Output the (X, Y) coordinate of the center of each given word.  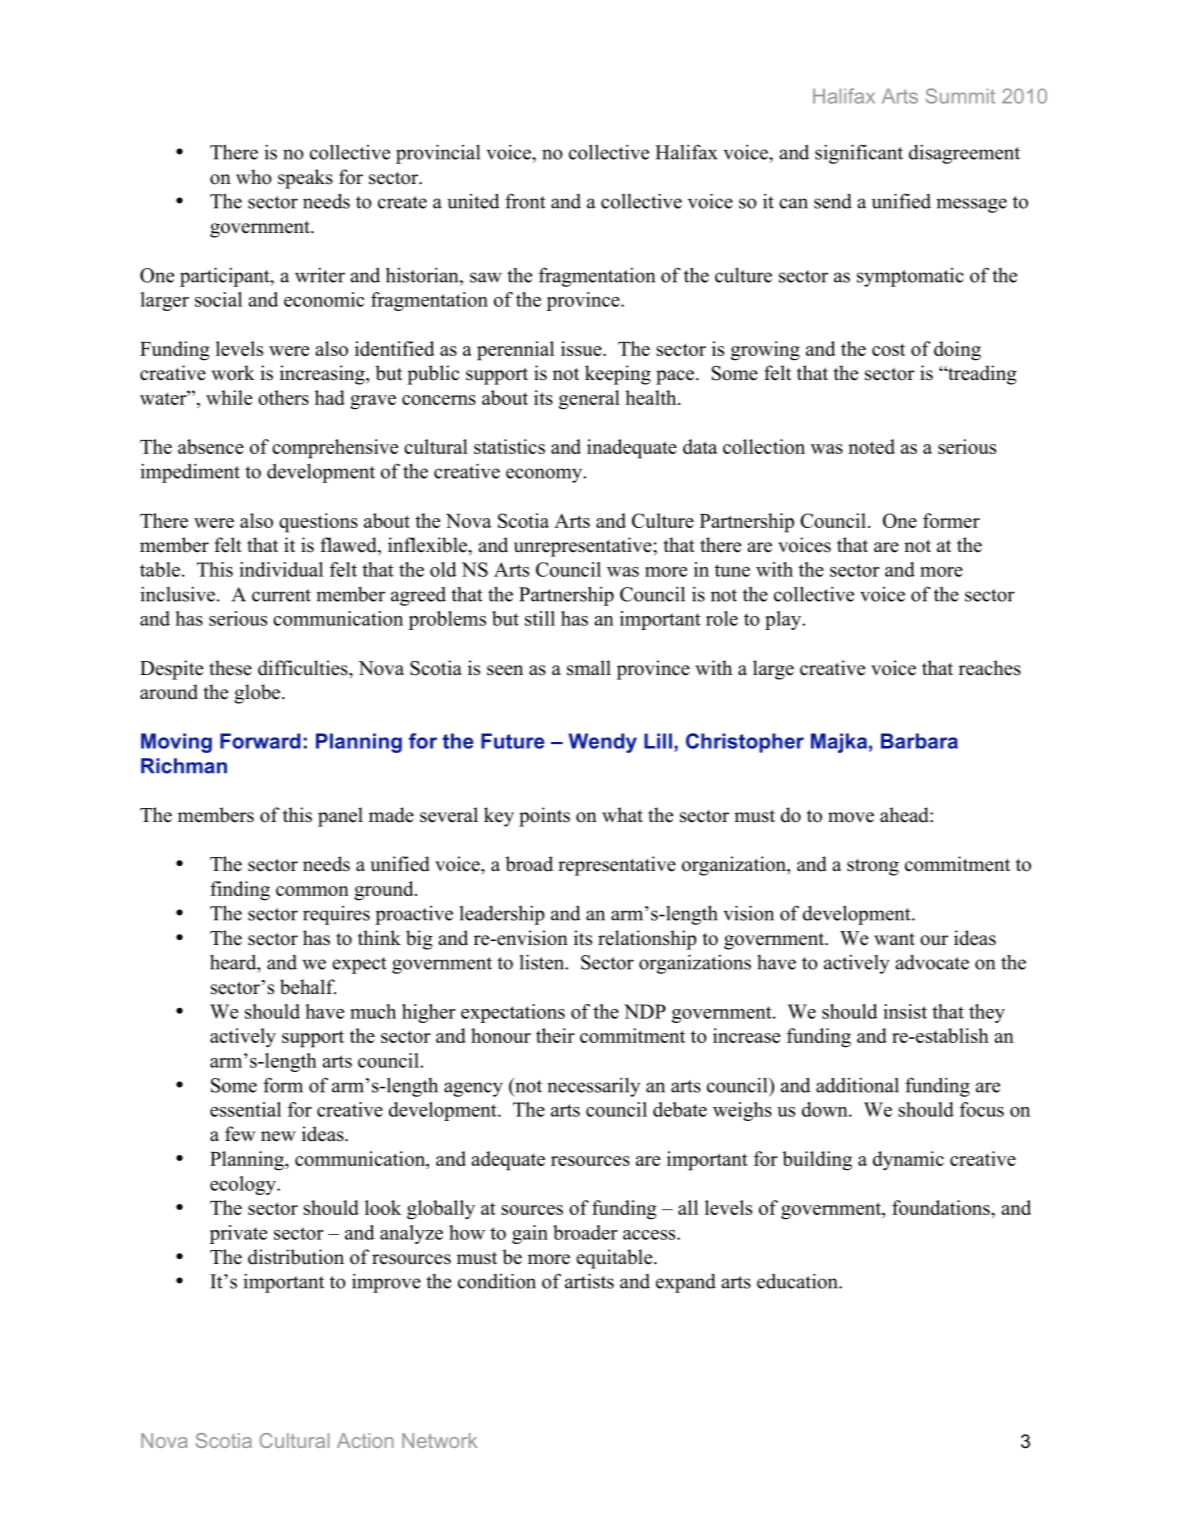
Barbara (919, 741)
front (525, 201)
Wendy (603, 743)
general (589, 400)
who (254, 177)
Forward (260, 741)
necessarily (593, 1087)
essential (245, 1109)
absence (211, 446)
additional (857, 1085)
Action (365, 1440)
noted (871, 446)
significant (859, 154)
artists (589, 1281)
